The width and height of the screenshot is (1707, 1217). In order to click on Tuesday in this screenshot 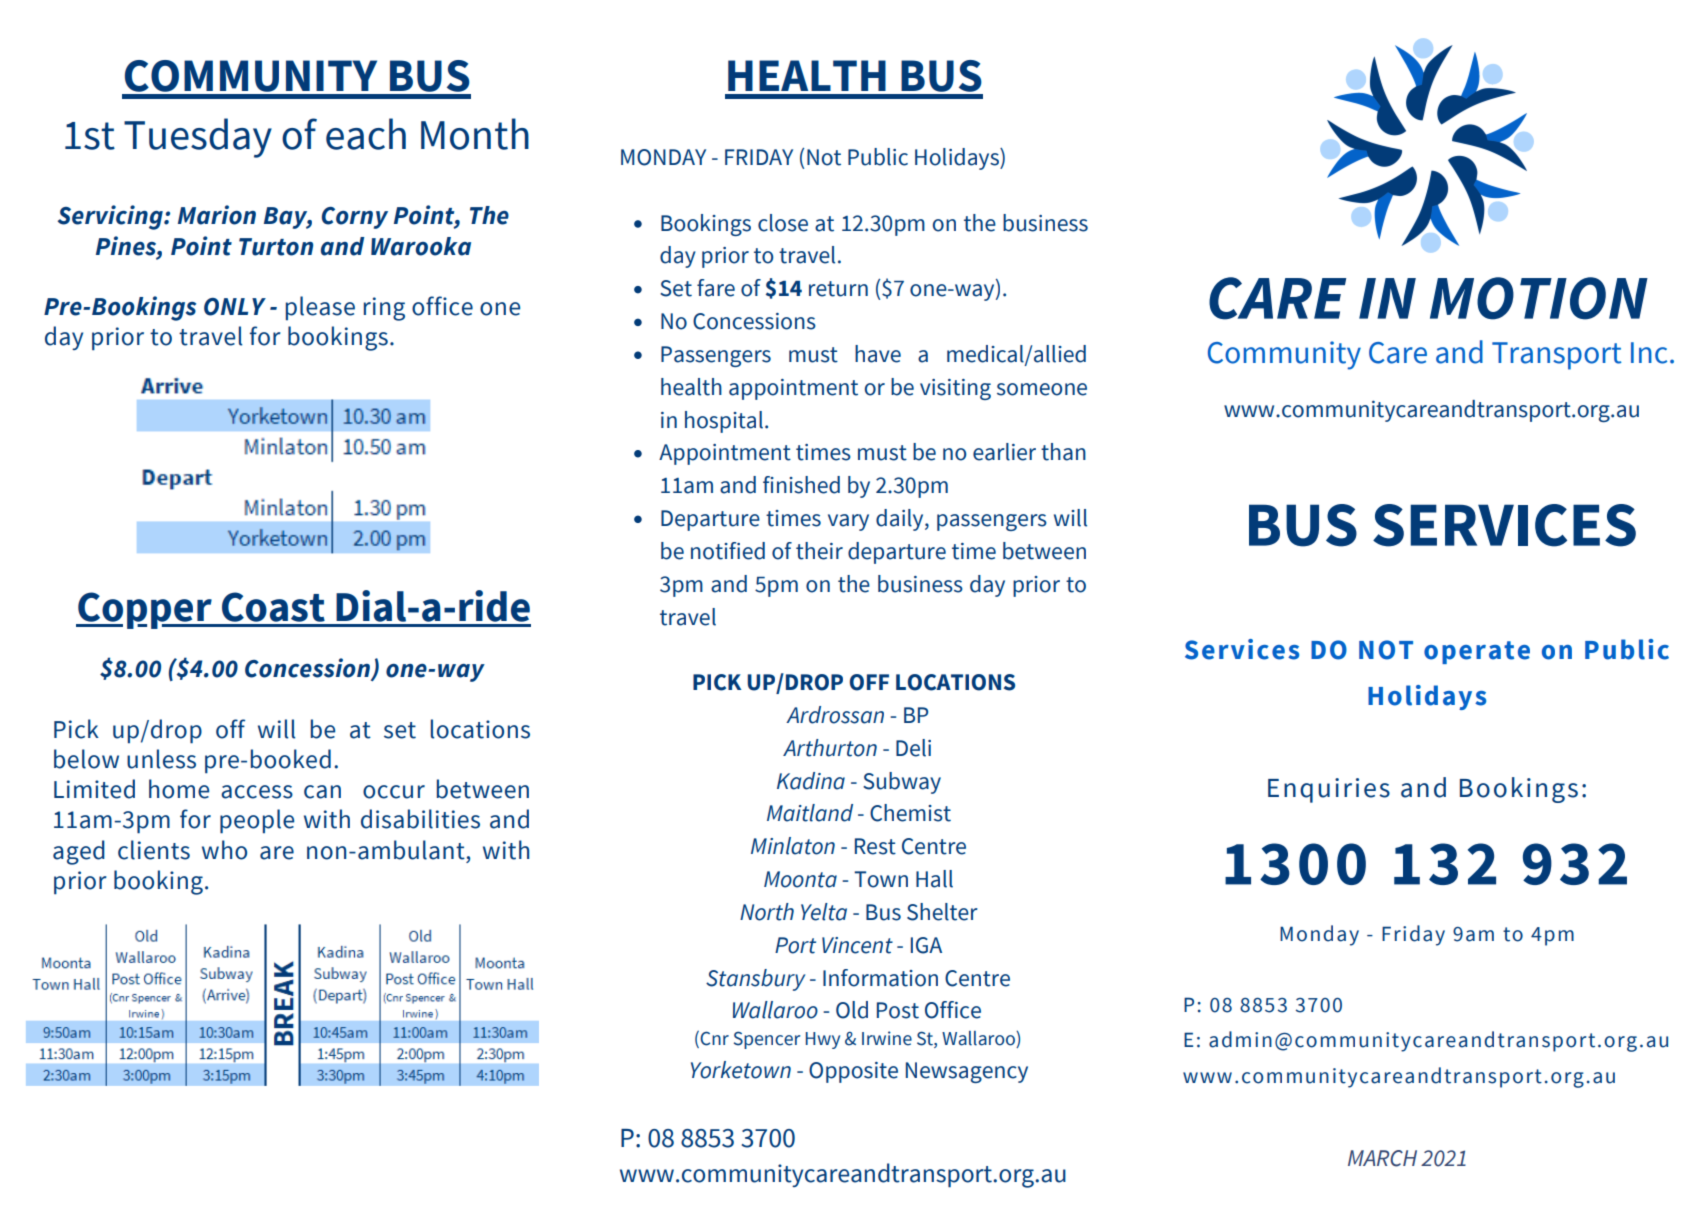, I will do `click(198, 138)`.
